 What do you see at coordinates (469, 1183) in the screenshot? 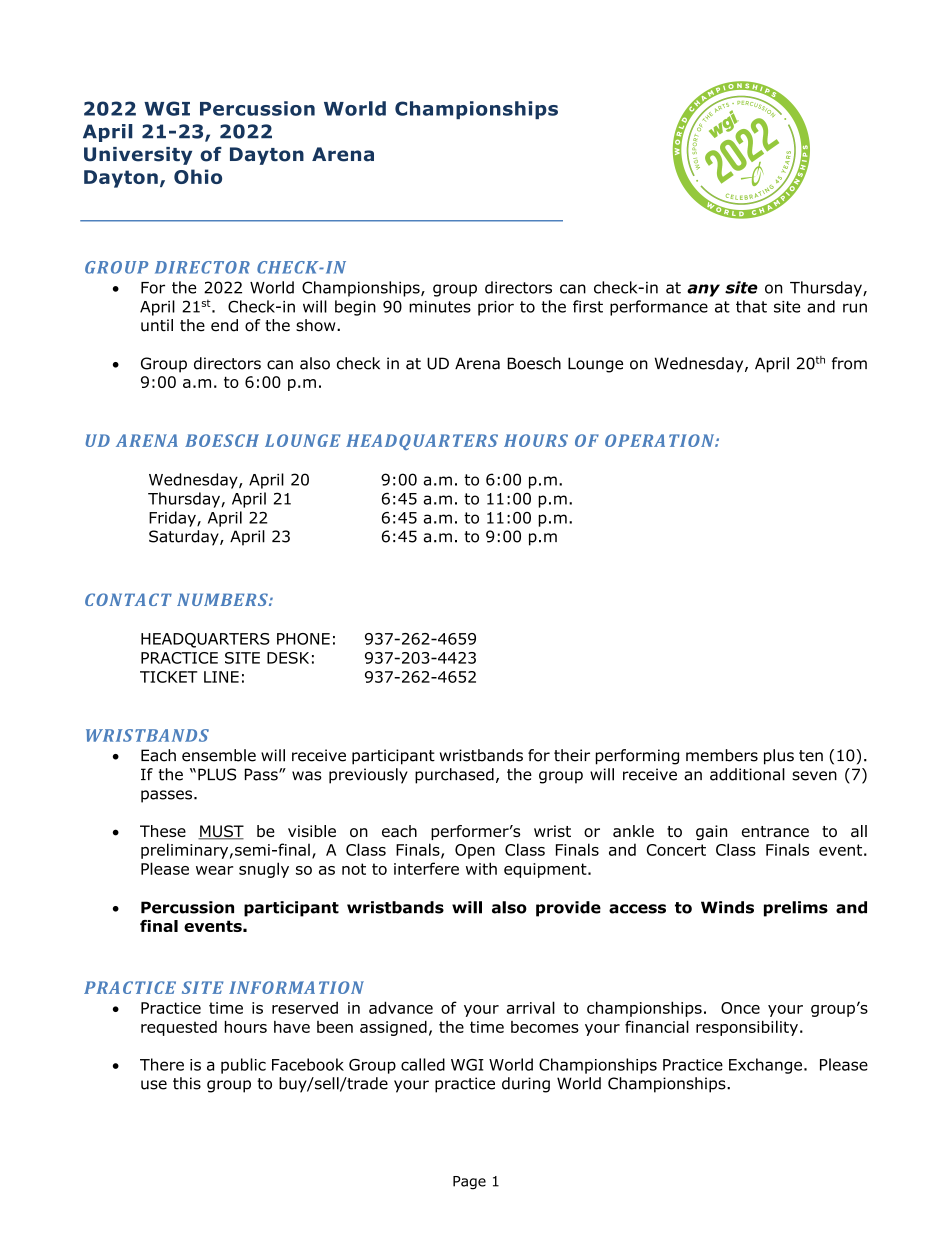
I see `Page` at bounding box center [469, 1183].
